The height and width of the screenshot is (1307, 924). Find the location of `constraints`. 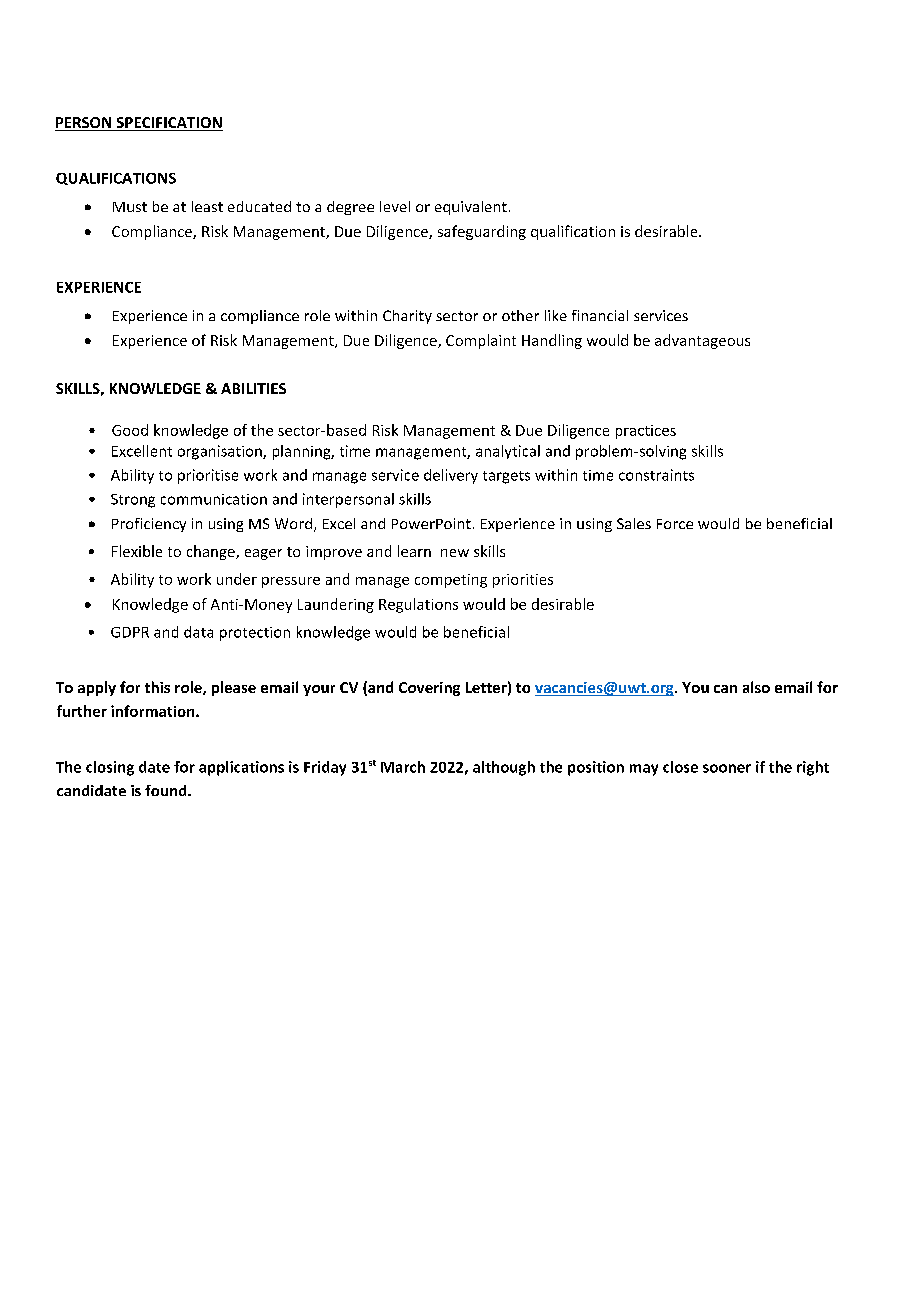

constraints is located at coordinates (656, 475).
